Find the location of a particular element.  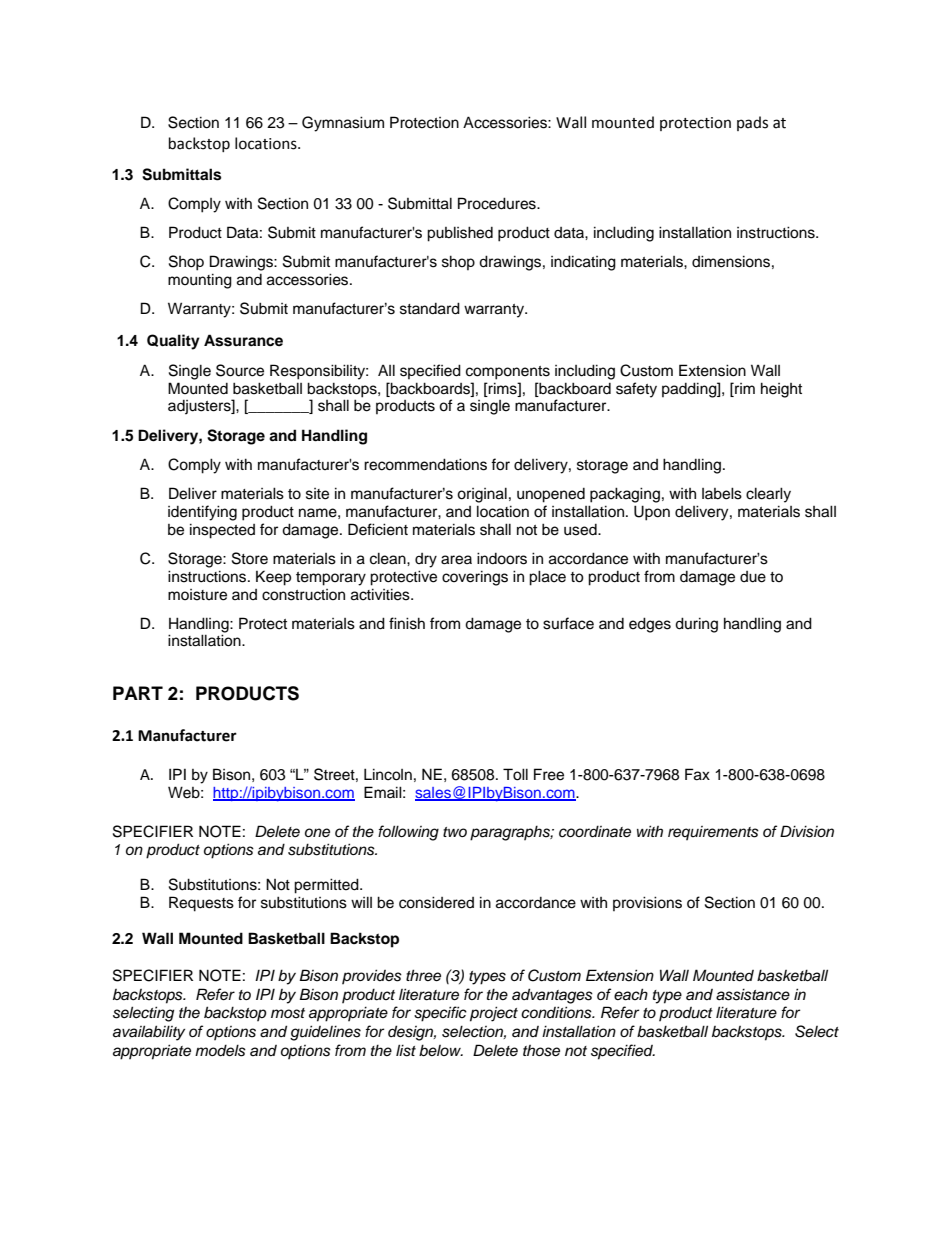

Procedures is located at coordinates (498, 203).
